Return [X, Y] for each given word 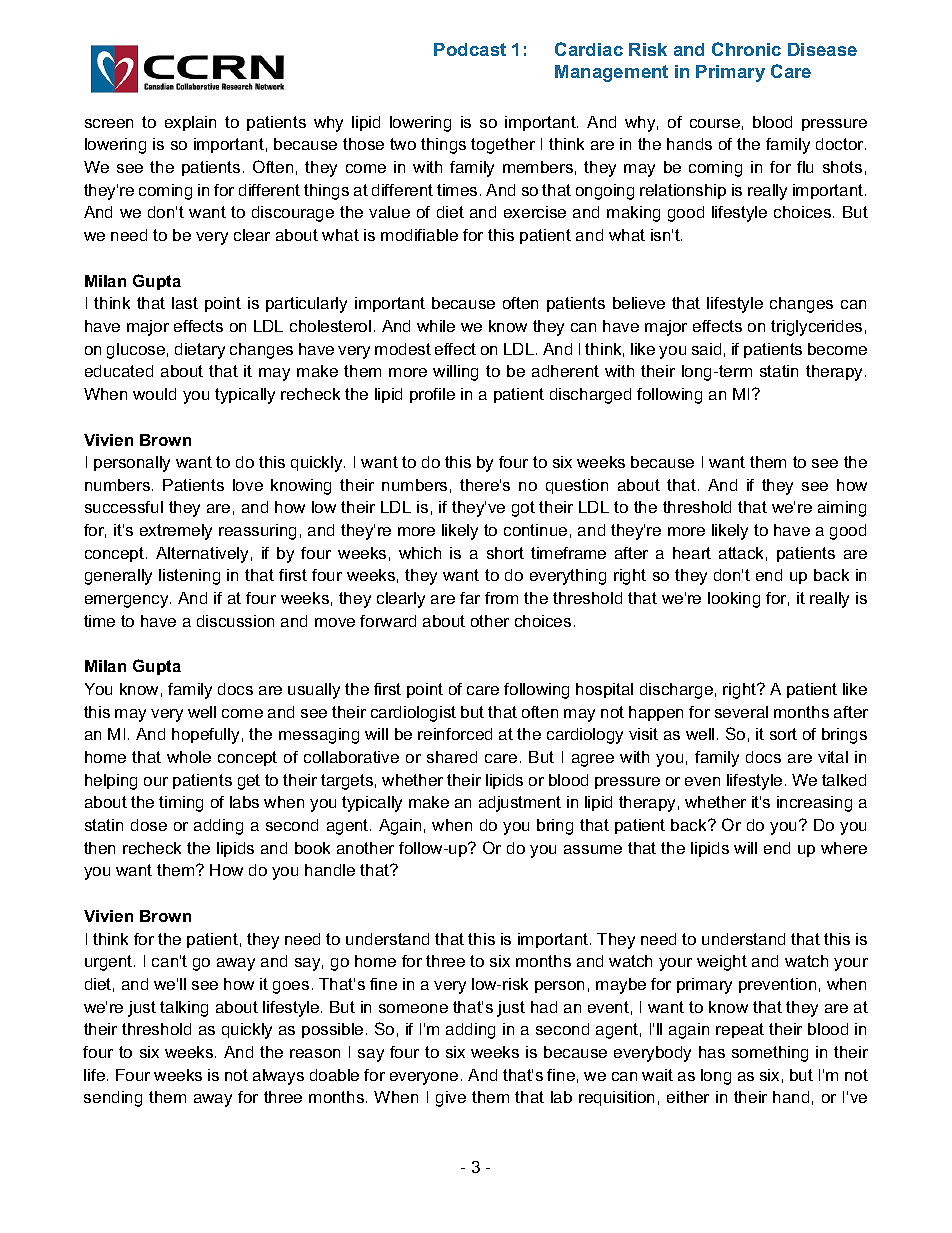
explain [190, 123]
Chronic [746, 49]
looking [734, 600]
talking [184, 1009]
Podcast [470, 49]
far [470, 598]
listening [189, 577]
